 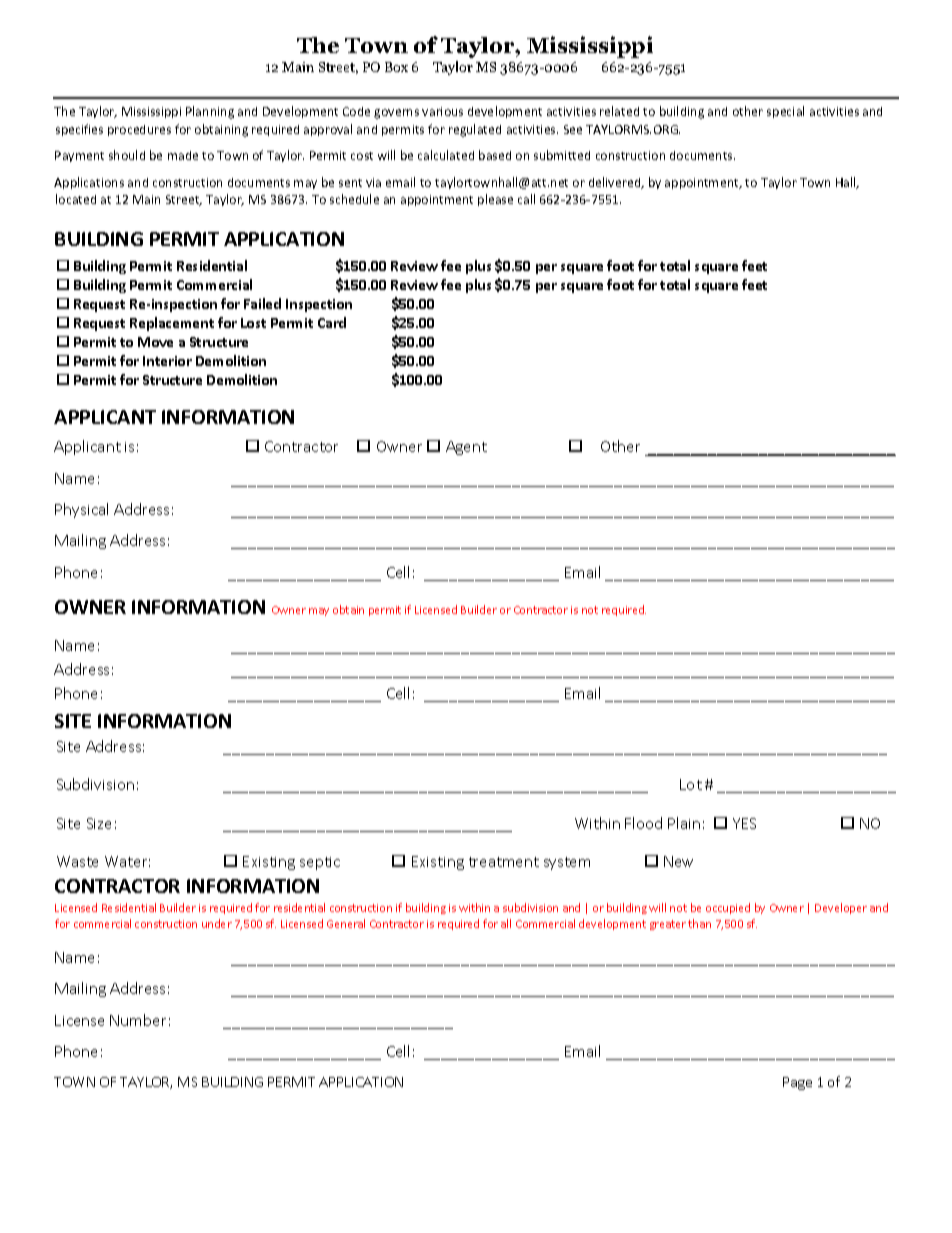 What do you see at coordinates (466, 448) in the page?
I see `Agent` at bounding box center [466, 448].
